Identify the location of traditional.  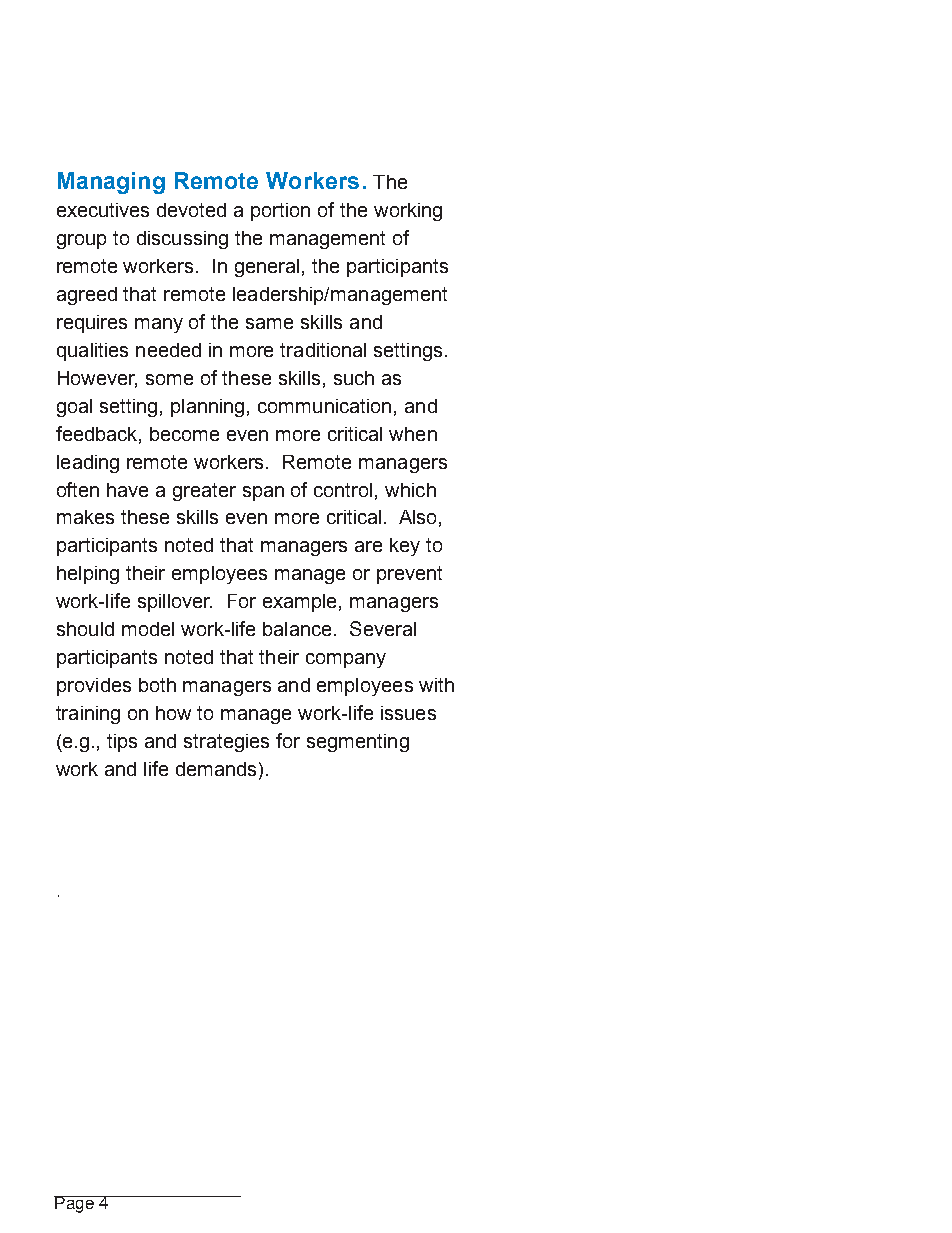
(323, 350).
